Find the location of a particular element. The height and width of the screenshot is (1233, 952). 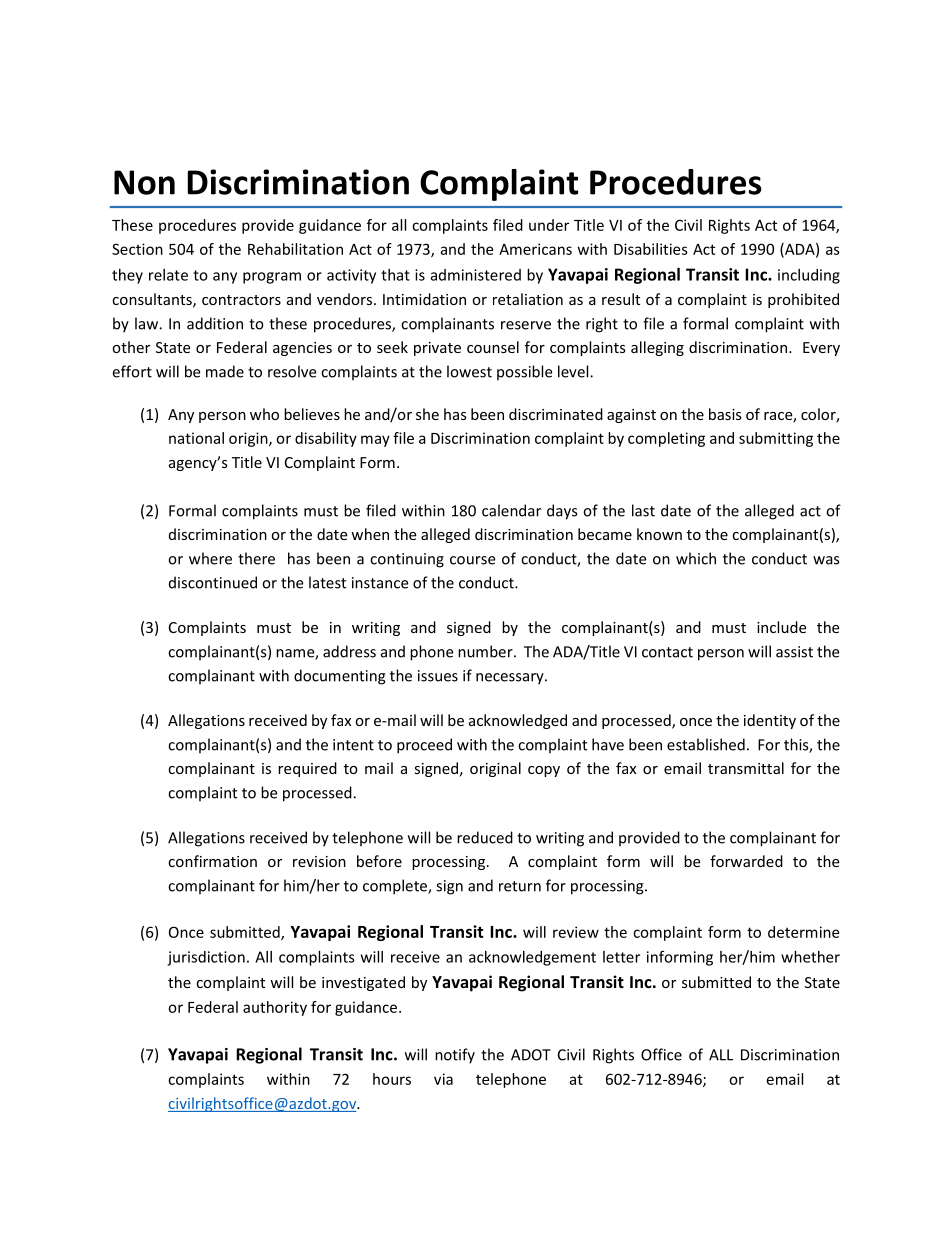

Non is located at coordinates (144, 182).
